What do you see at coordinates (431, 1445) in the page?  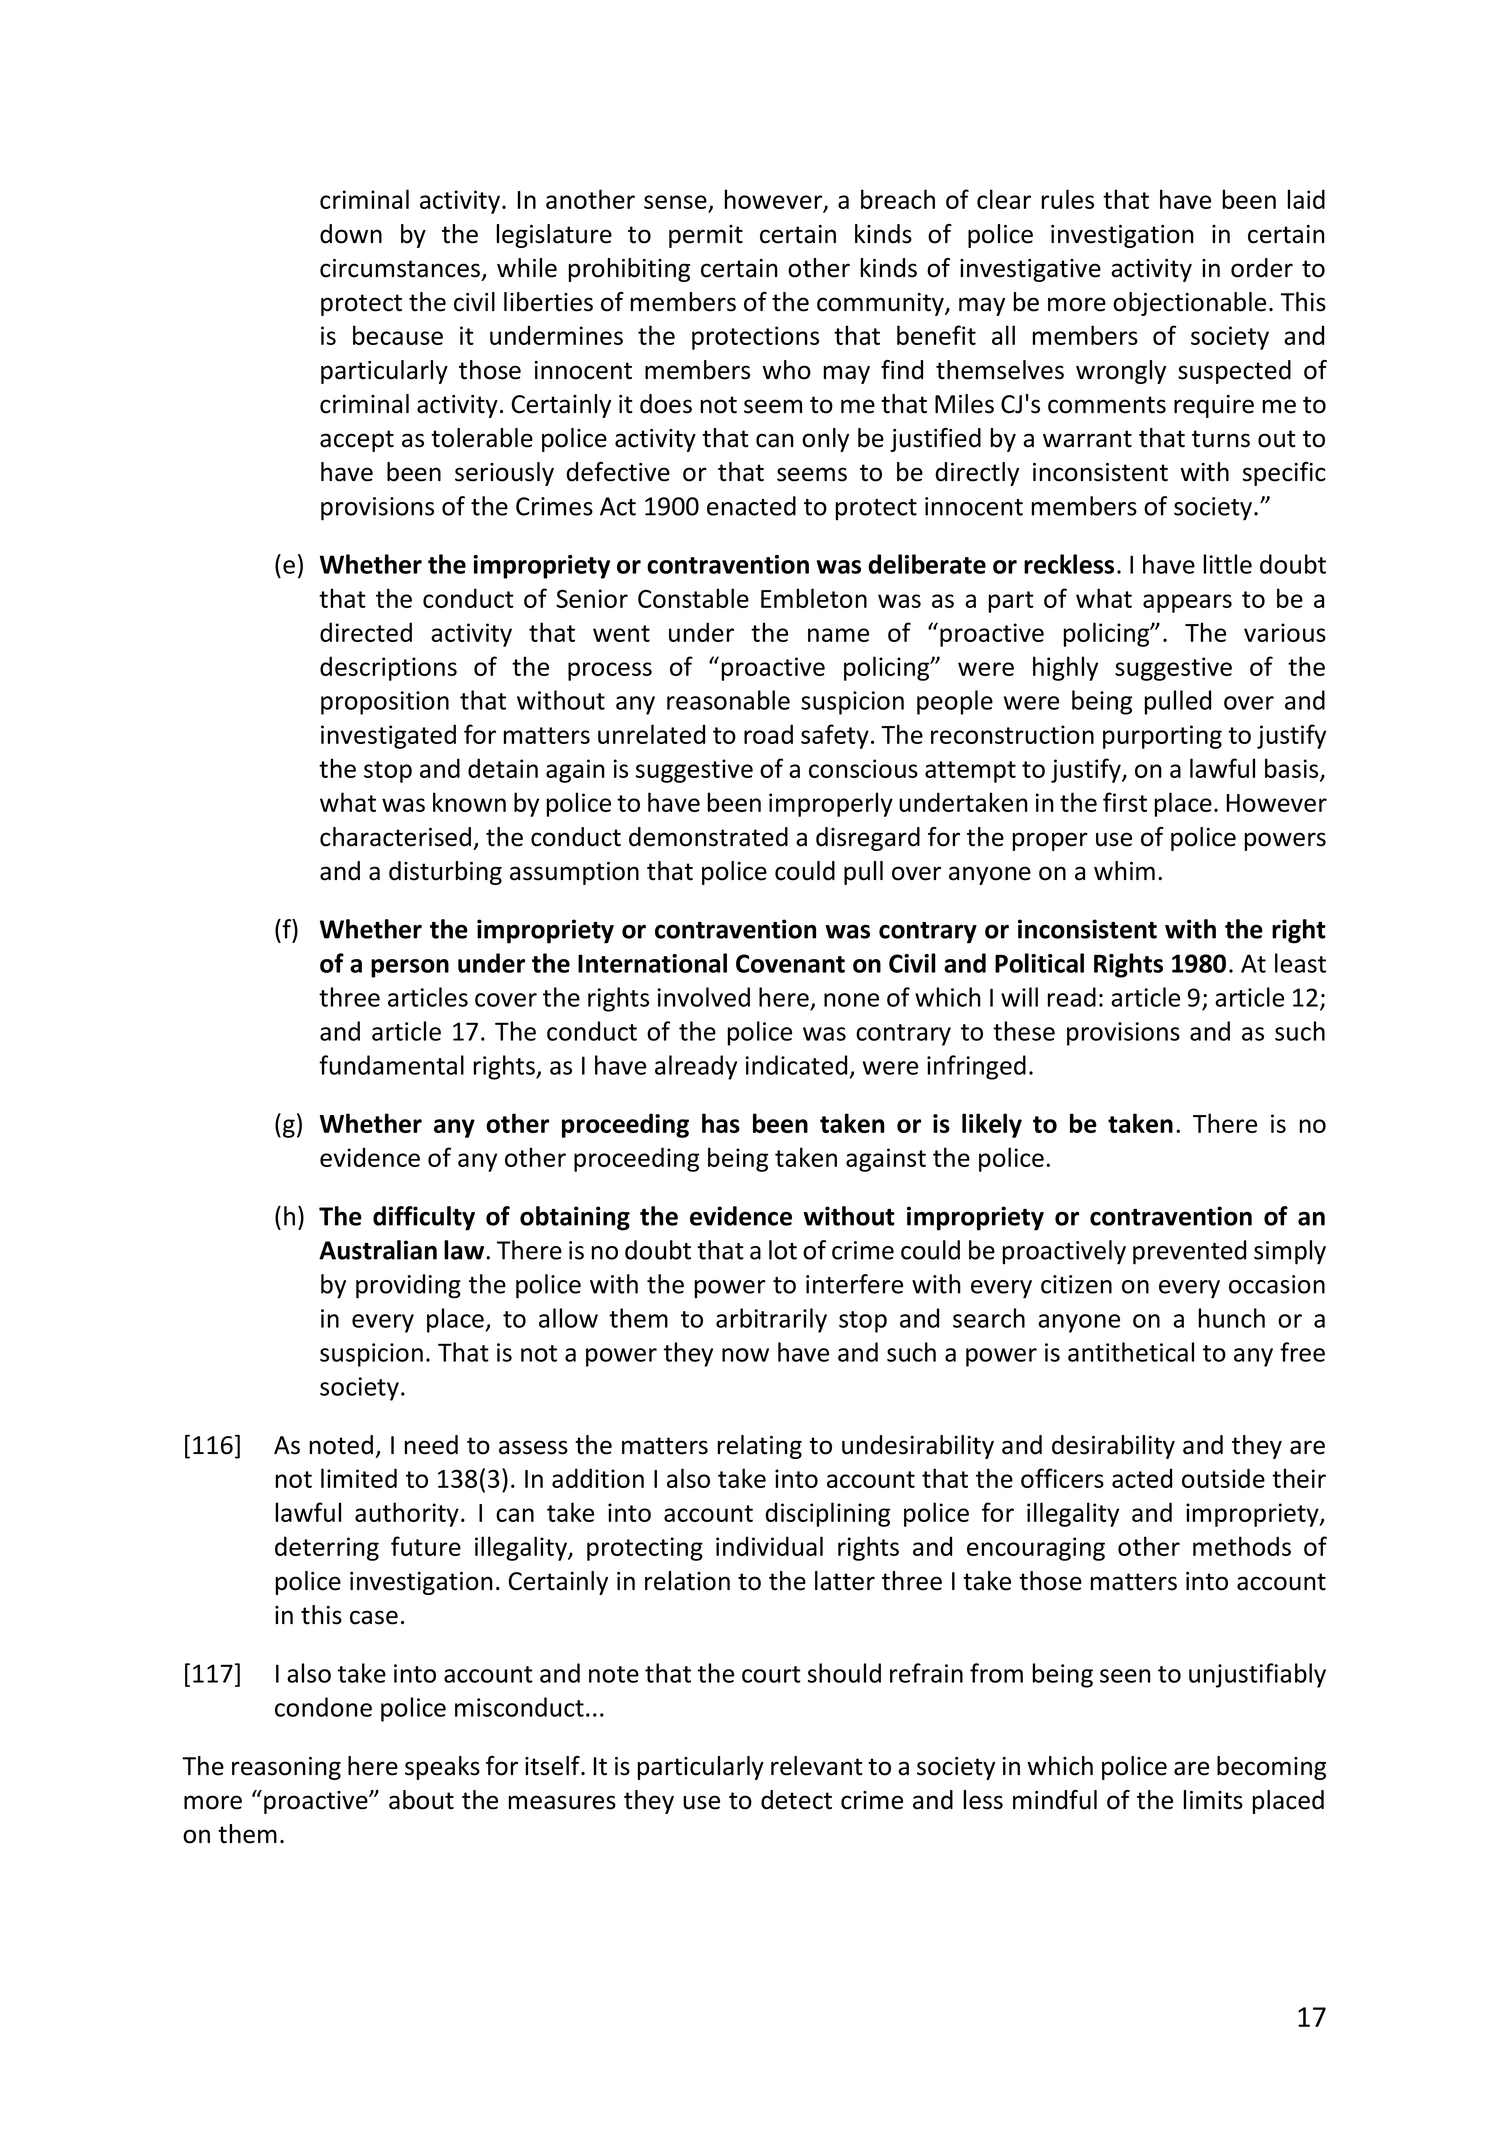 I see `need` at bounding box center [431, 1445].
